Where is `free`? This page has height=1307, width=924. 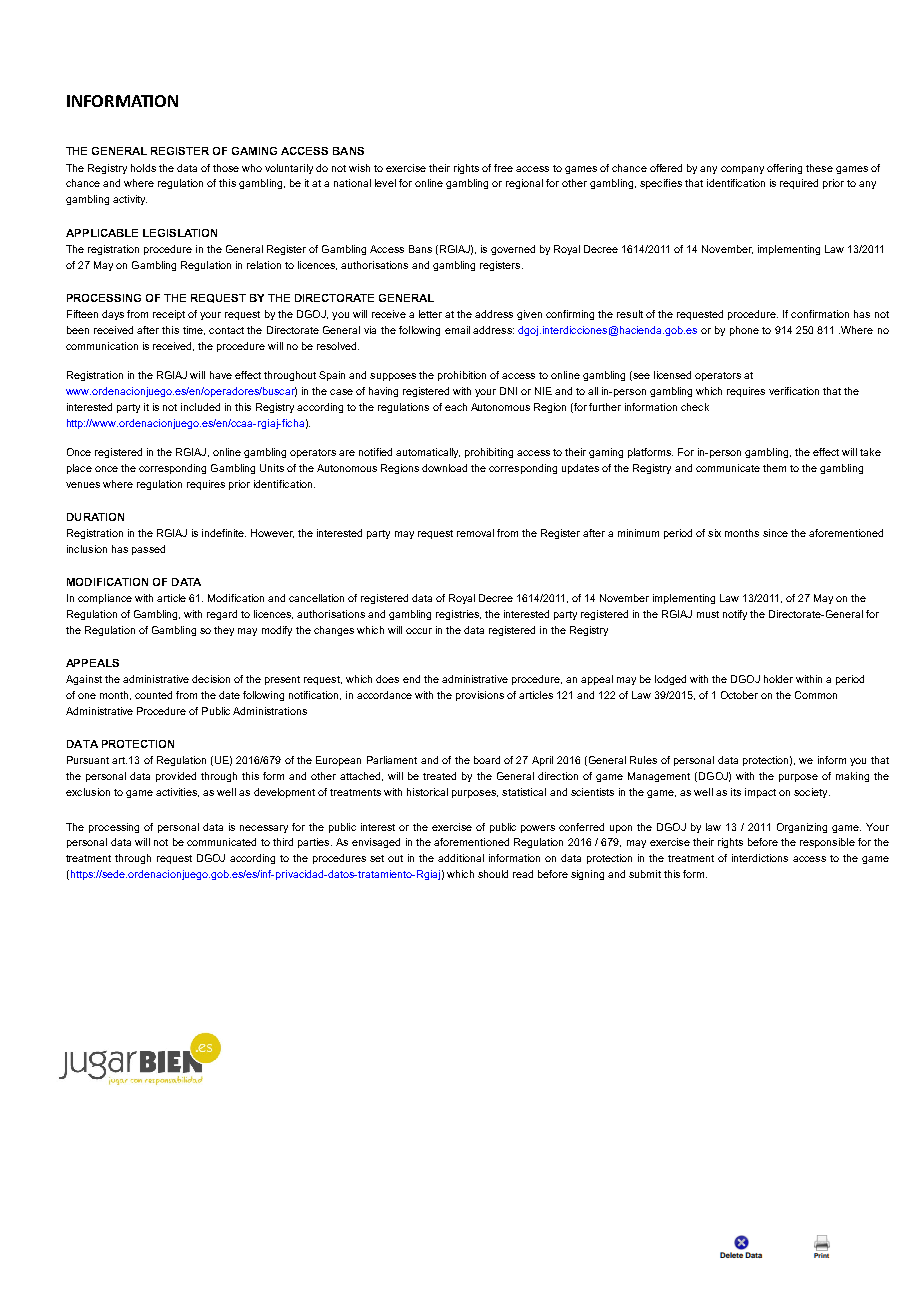
free is located at coordinates (503, 168).
